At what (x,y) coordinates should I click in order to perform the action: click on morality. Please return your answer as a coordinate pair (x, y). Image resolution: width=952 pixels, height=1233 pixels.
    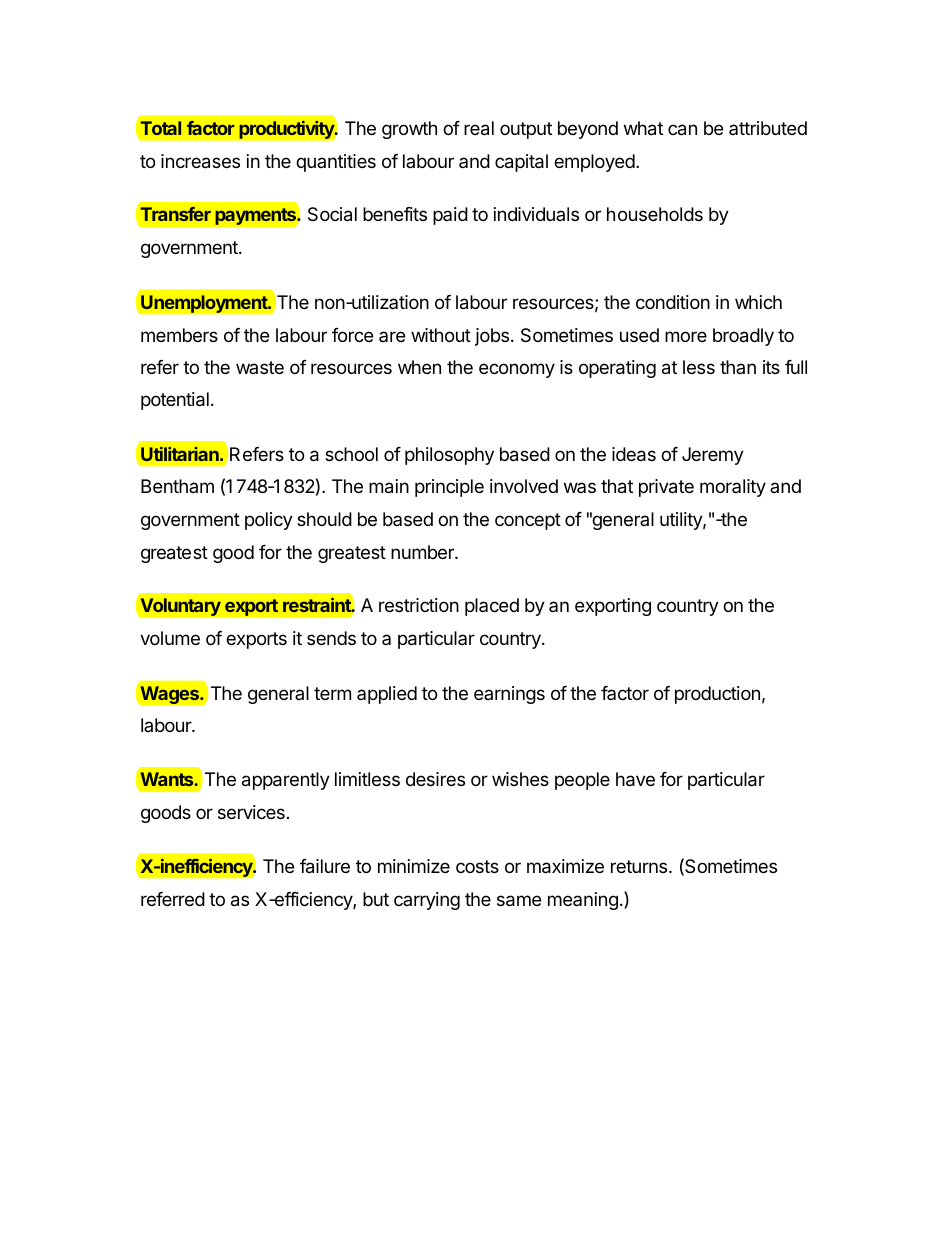
    Looking at the image, I should click on (733, 488).
